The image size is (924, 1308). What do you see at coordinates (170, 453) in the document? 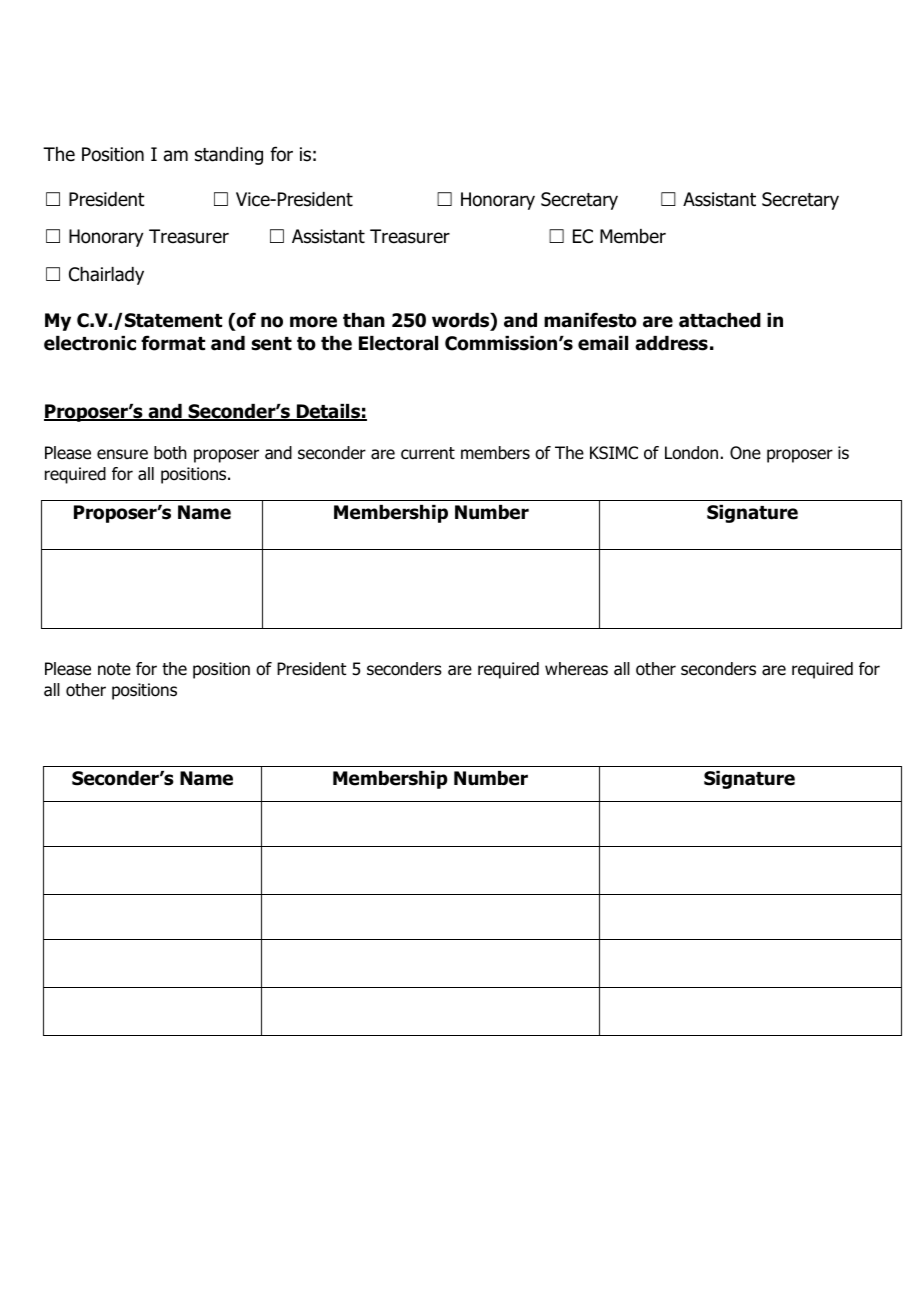
I see `both` at bounding box center [170, 453].
